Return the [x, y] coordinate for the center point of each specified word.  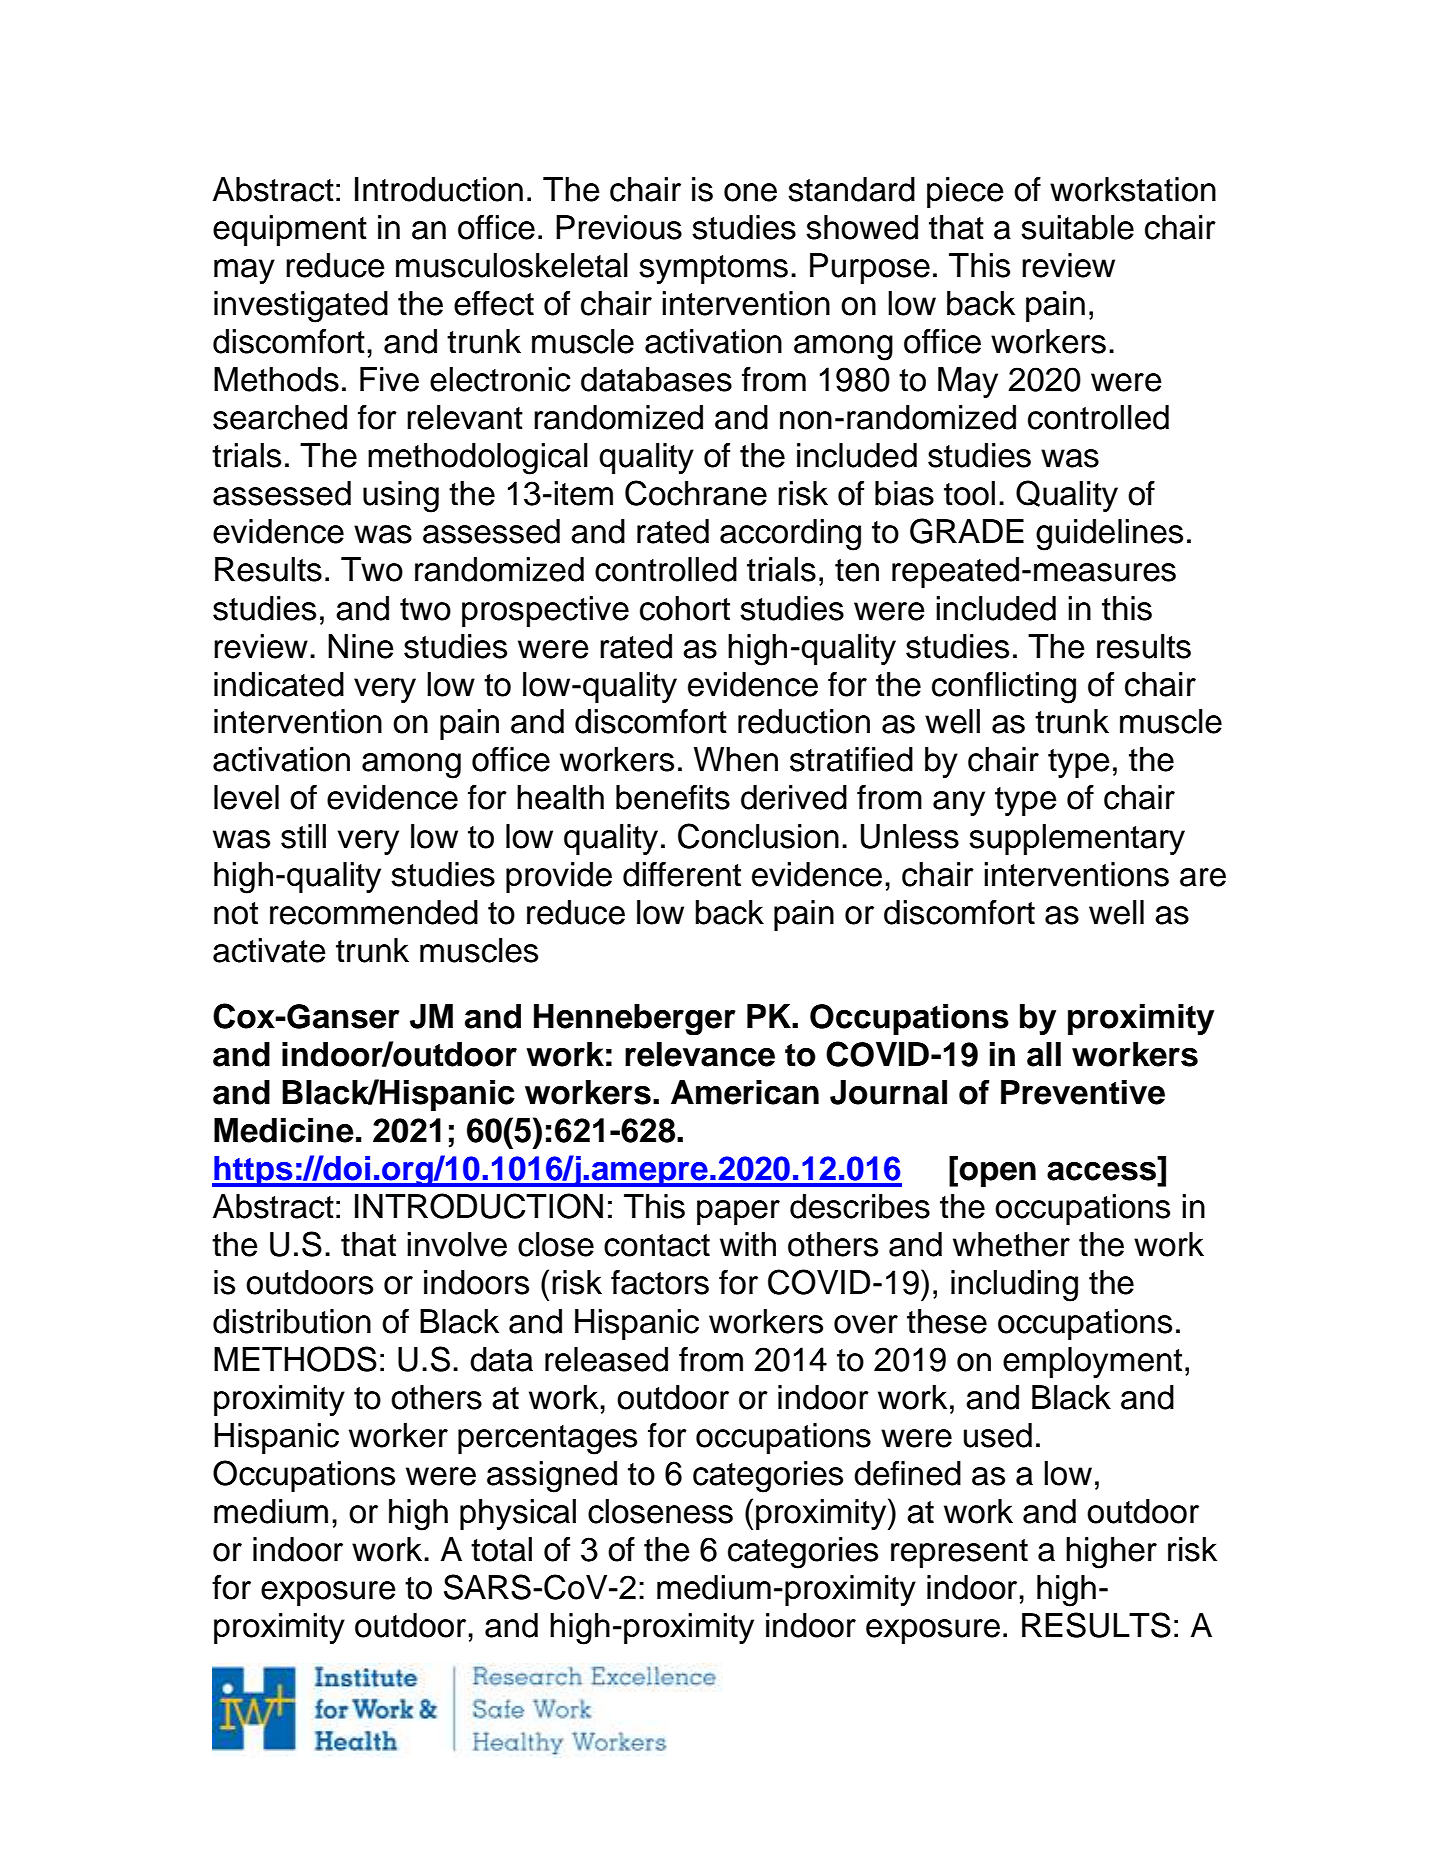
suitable [1077, 227]
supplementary [1077, 839]
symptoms [713, 269]
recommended [374, 912]
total [501, 1549]
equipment [290, 230]
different [682, 874]
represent [959, 1553]
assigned [552, 1477]
